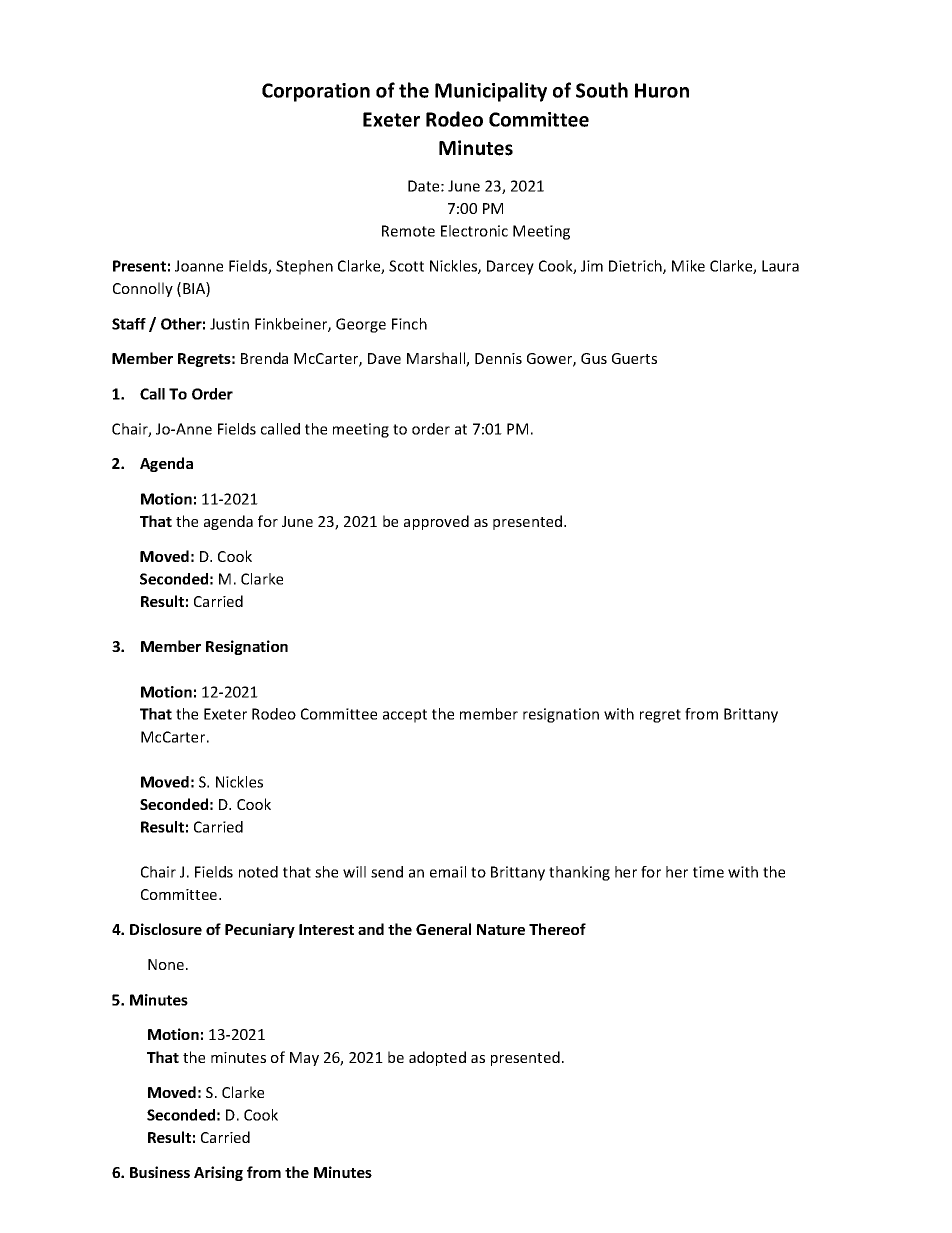 This screenshot has height=1233, width=952. What do you see at coordinates (437, 1058) in the screenshot?
I see `adopted` at bounding box center [437, 1058].
